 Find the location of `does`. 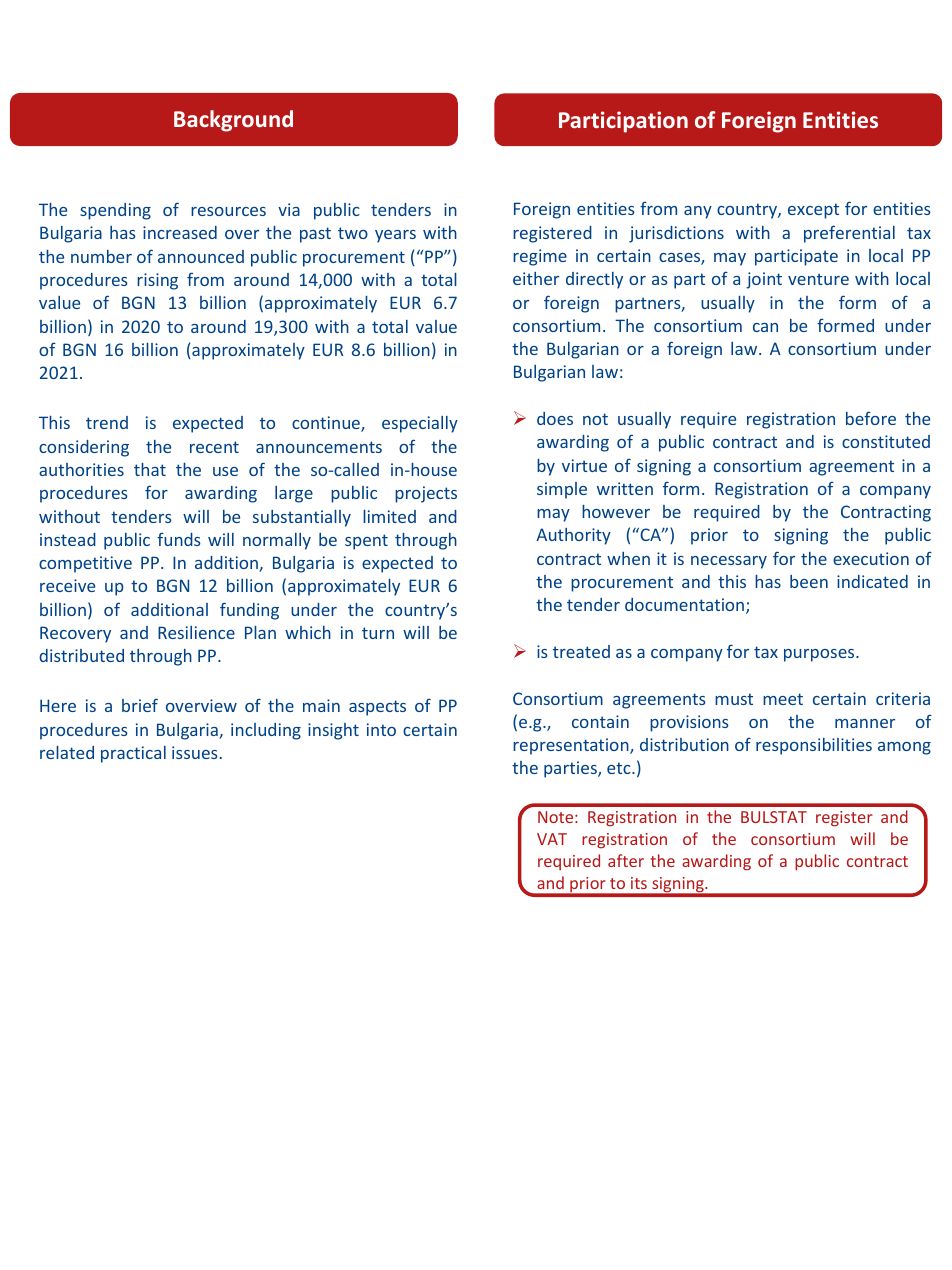

does is located at coordinates (555, 418).
